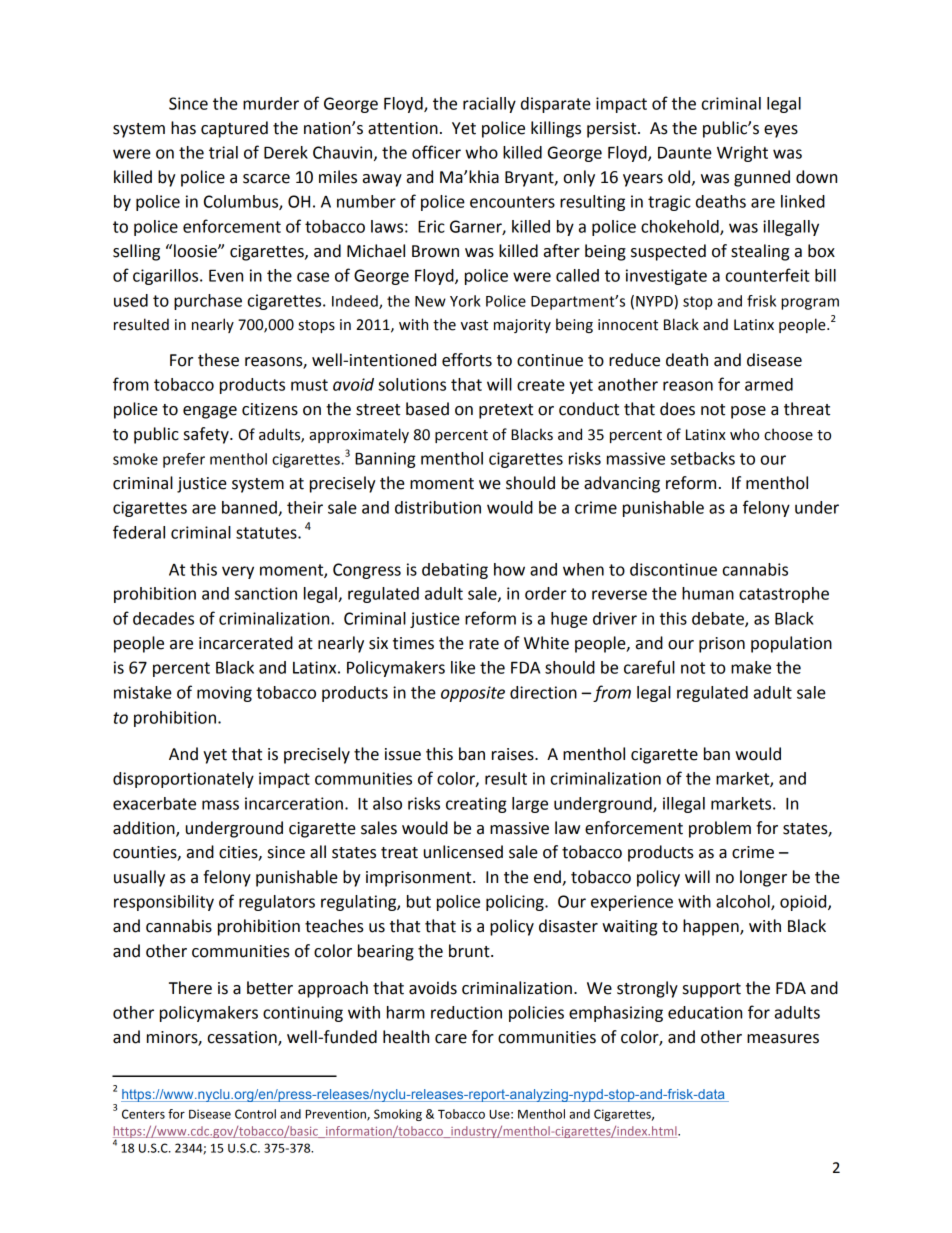 The width and height of the image is (952, 1233). What do you see at coordinates (720, 829) in the image?
I see `problem` at bounding box center [720, 829].
